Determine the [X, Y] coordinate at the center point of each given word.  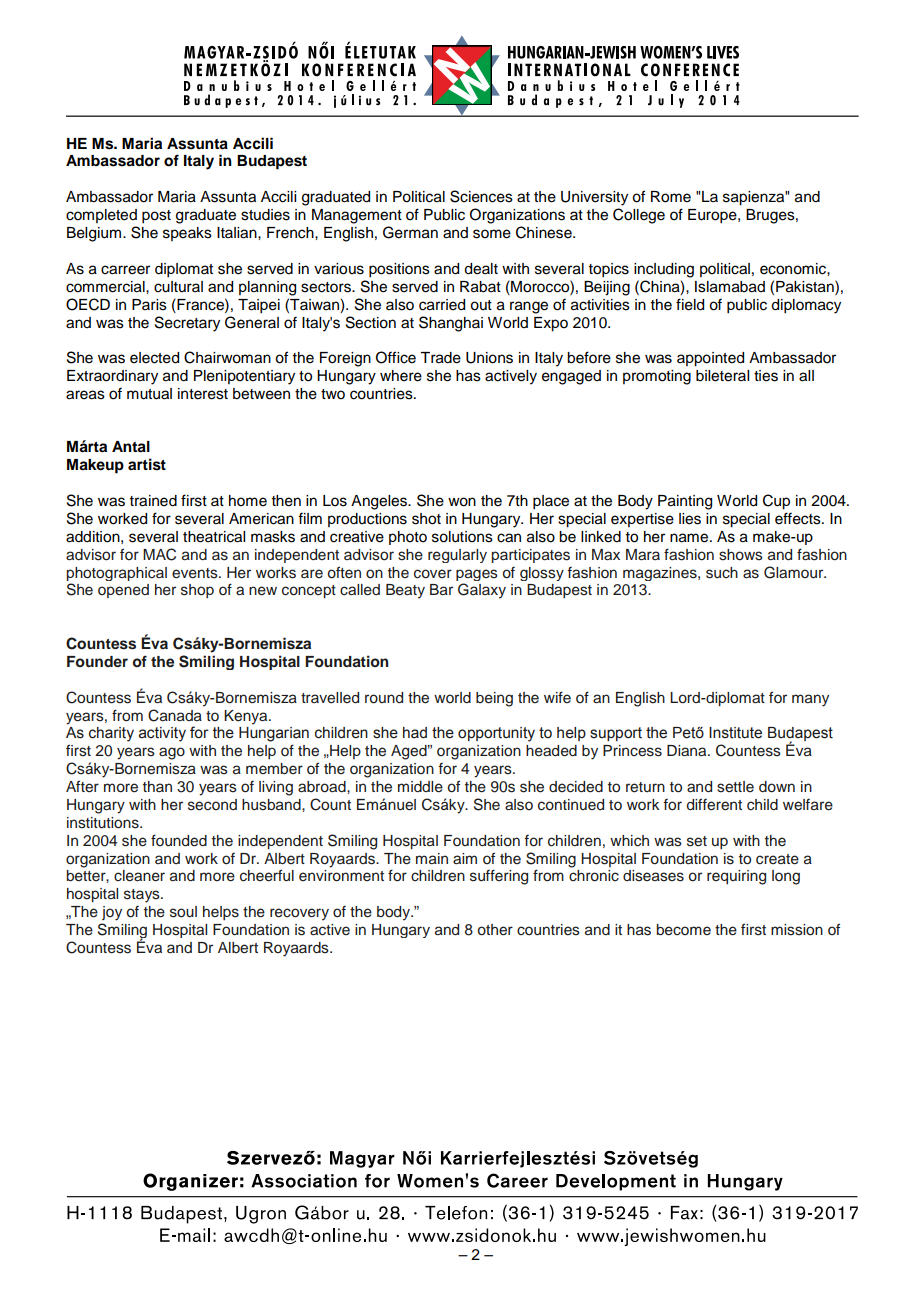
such [722, 573]
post [156, 217]
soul [183, 912]
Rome [671, 197]
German [410, 232]
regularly [457, 556]
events [196, 573]
